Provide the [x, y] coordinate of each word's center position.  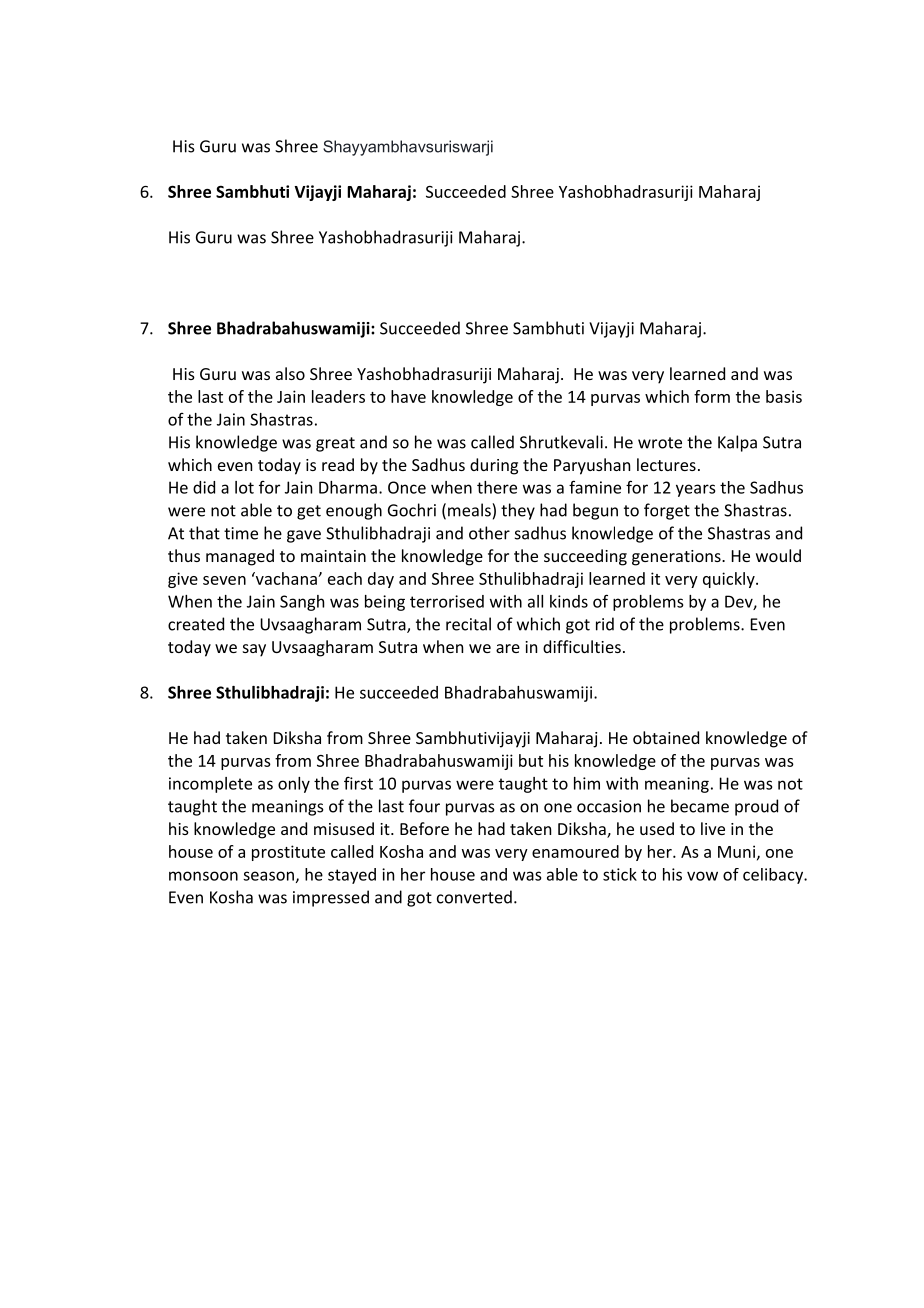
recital [468, 624]
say [254, 650]
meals [470, 510]
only [294, 785]
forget [667, 511]
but [531, 760]
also [290, 373]
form [712, 396]
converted [474, 897]
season [268, 876]
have [408, 396]
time [241, 533]
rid [605, 624]
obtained [666, 737]
